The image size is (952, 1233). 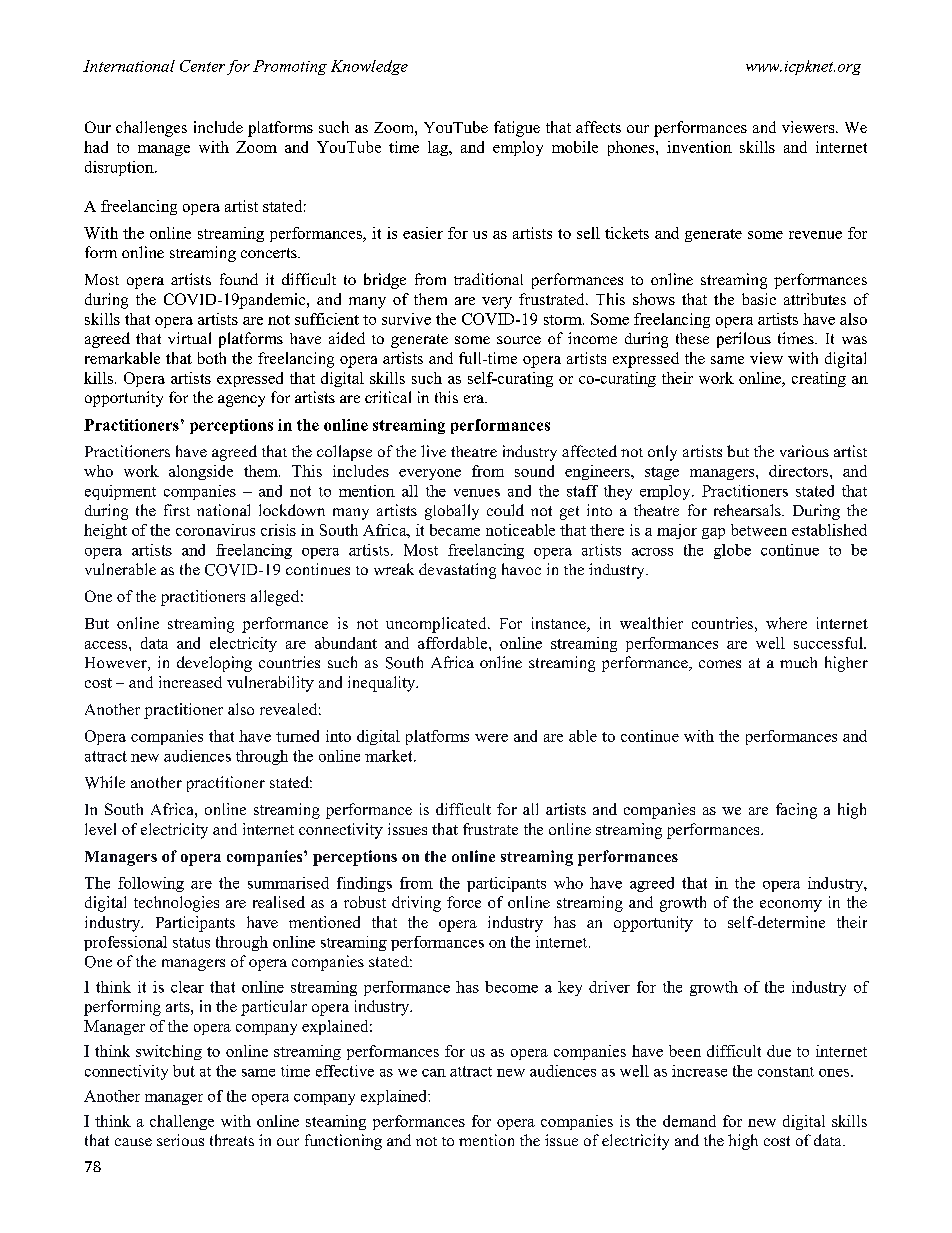 I want to click on Center, so click(x=202, y=66).
